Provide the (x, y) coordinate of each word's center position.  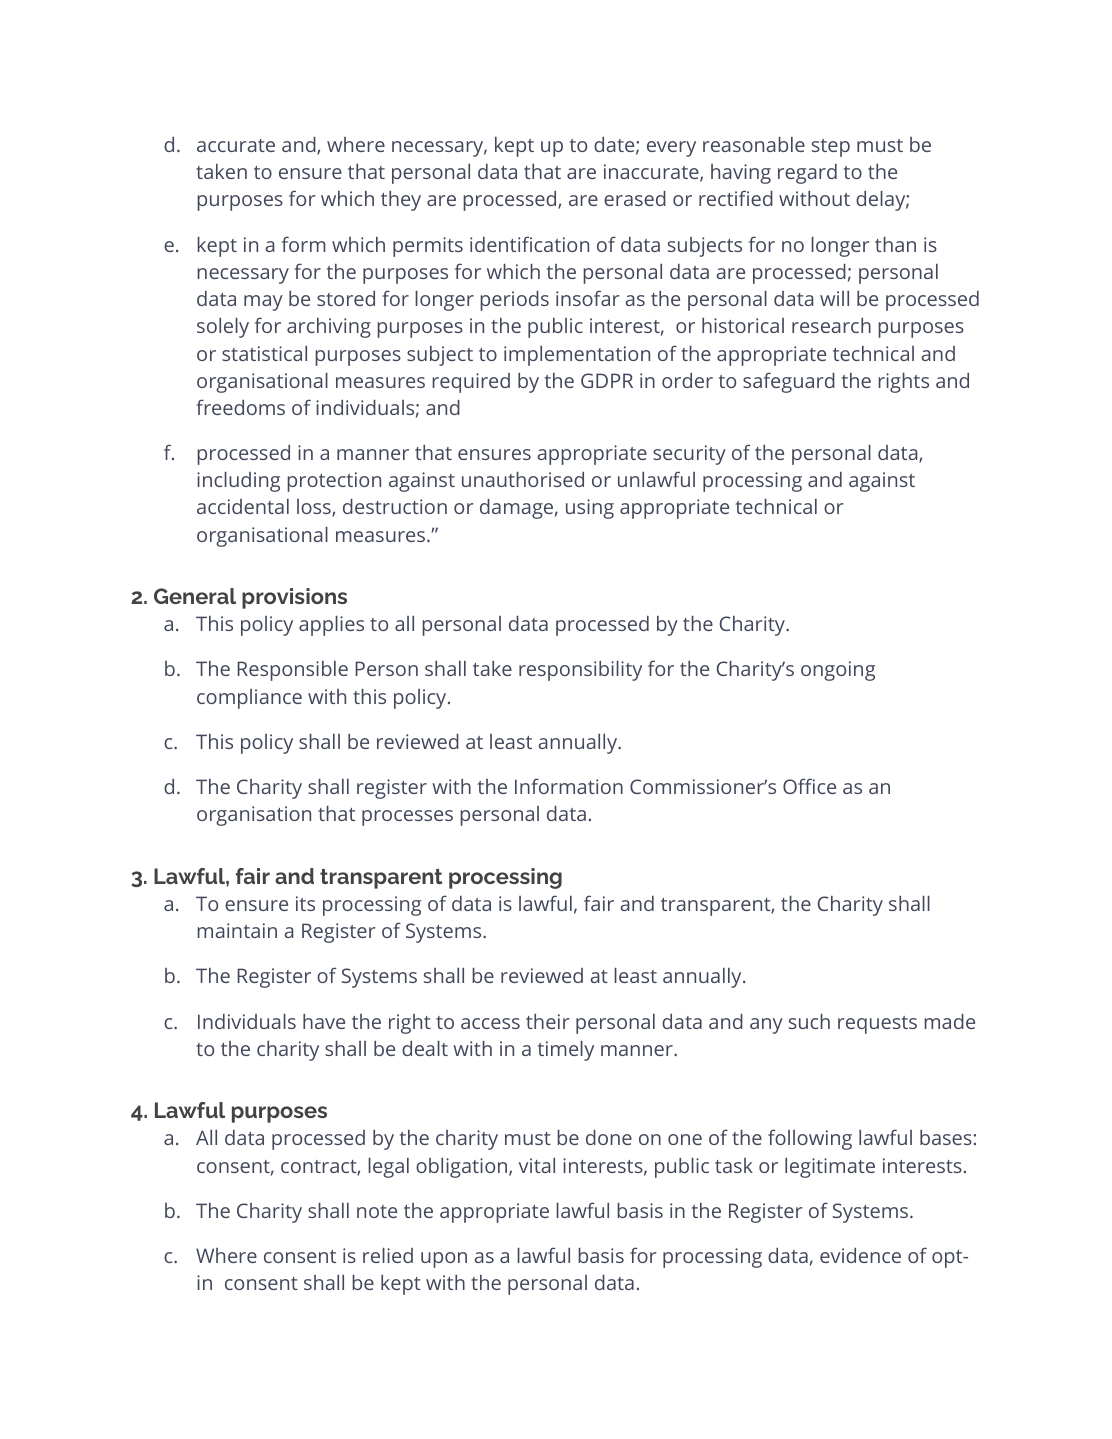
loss (315, 508)
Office (809, 786)
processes (407, 818)
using (590, 509)
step (831, 148)
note (377, 1211)
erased (635, 198)
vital (537, 1165)
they (401, 201)
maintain (237, 930)
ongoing (838, 671)
